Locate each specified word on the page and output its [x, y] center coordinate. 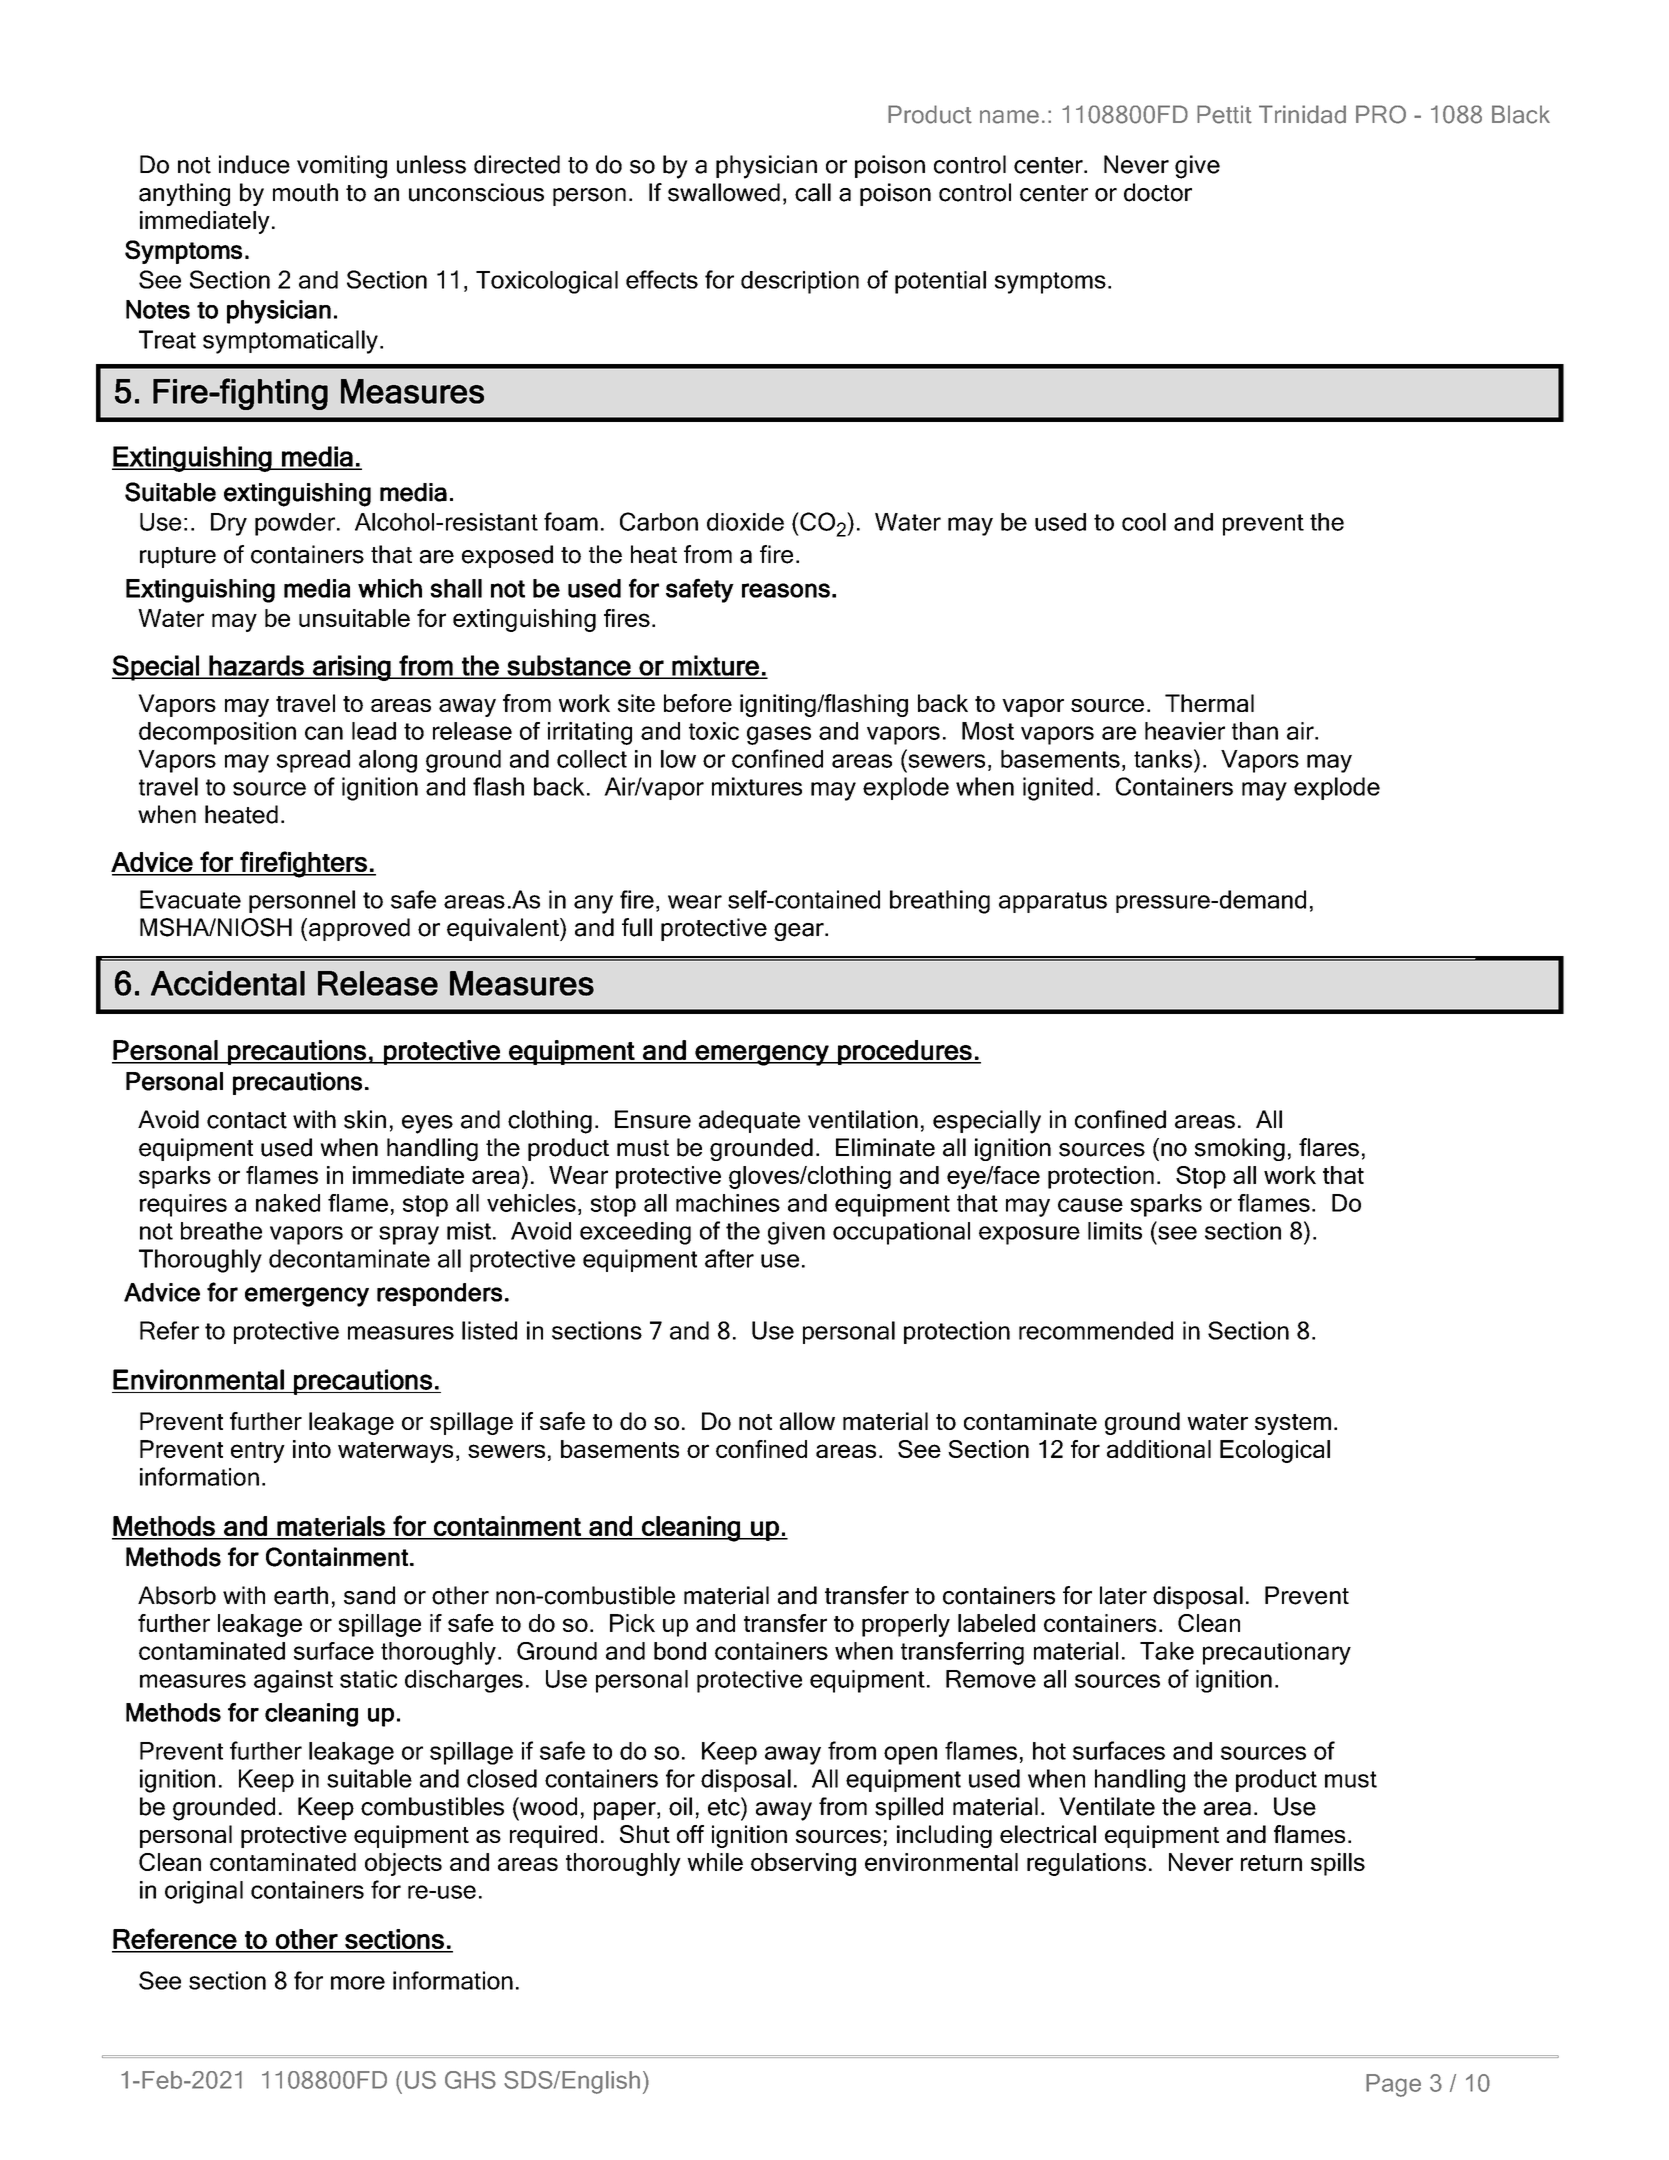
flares [1329, 1147]
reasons [786, 590]
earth [301, 1595]
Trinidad [1302, 114]
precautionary [1277, 1653]
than [1255, 731]
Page [1393, 2085]
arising [351, 668]
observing [803, 1864]
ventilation [863, 1119]
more [358, 1983]
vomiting [342, 167]
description [800, 282]
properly [906, 1625]
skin [365, 1119]
